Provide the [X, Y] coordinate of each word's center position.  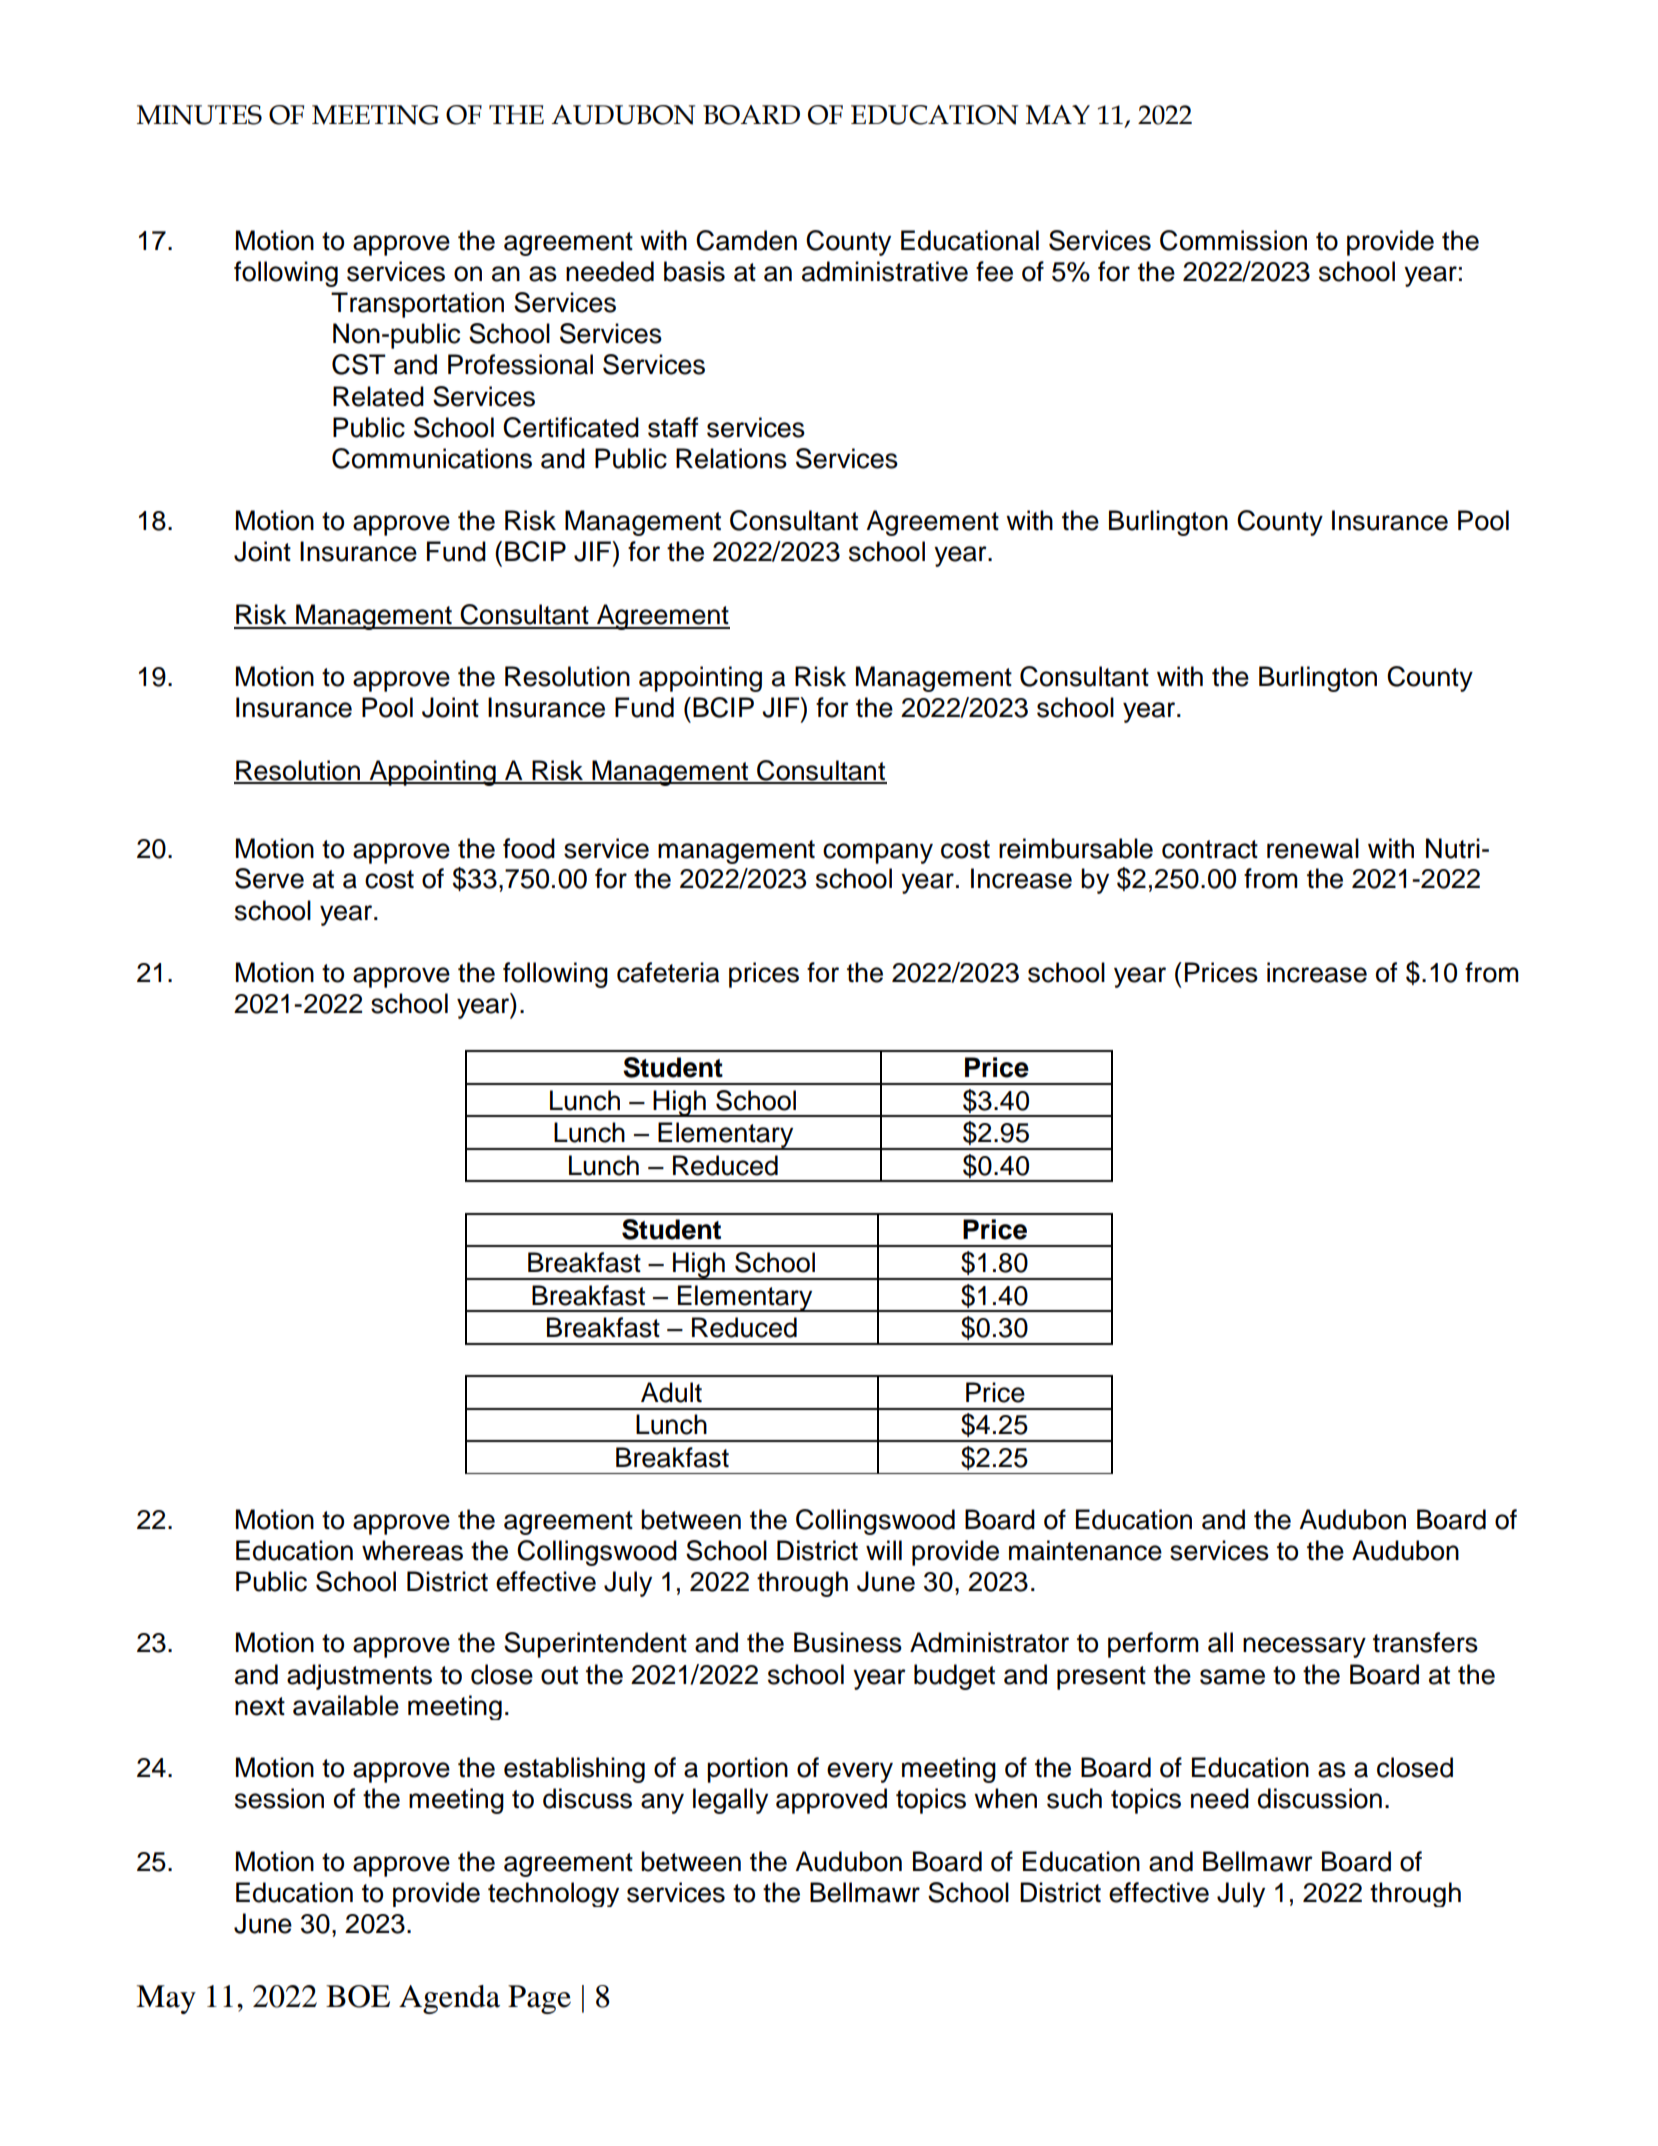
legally [730, 1801]
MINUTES [199, 115]
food [529, 848]
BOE [358, 1996]
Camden [746, 240]
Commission [1233, 240]
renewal [1313, 848]
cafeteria [668, 972]
